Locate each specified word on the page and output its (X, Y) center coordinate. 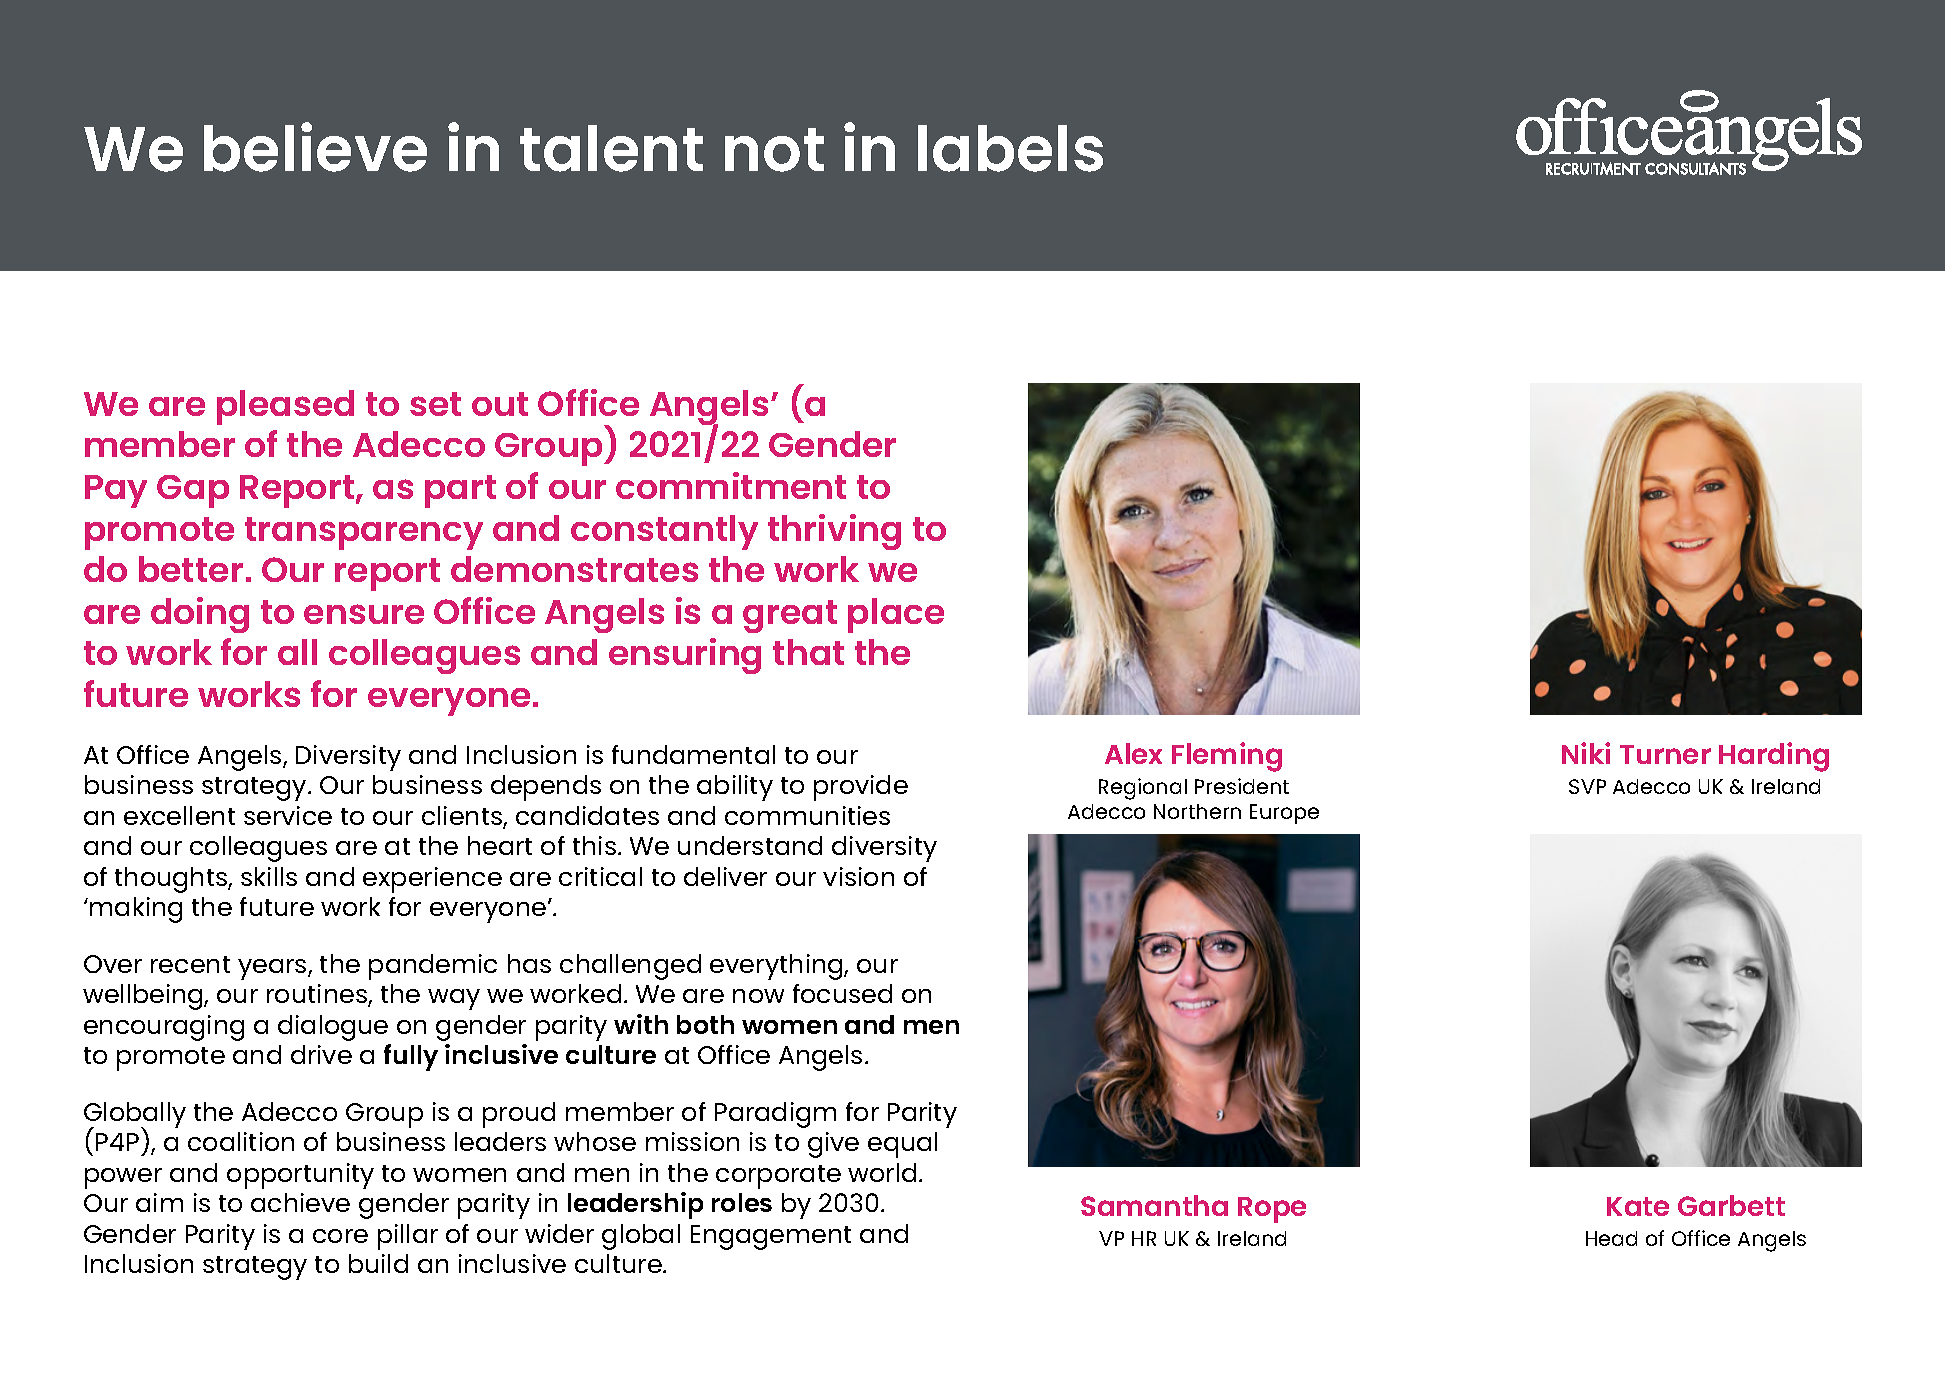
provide (861, 788)
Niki (1586, 753)
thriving (834, 532)
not (774, 150)
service (288, 815)
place (896, 615)
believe (315, 147)
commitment (731, 485)
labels (1010, 148)
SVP (1587, 786)
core (340, 1236)
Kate (1638, 1206)
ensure (364, 614)
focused (842, 993)
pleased (285, 407)
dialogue (333, 1028)
